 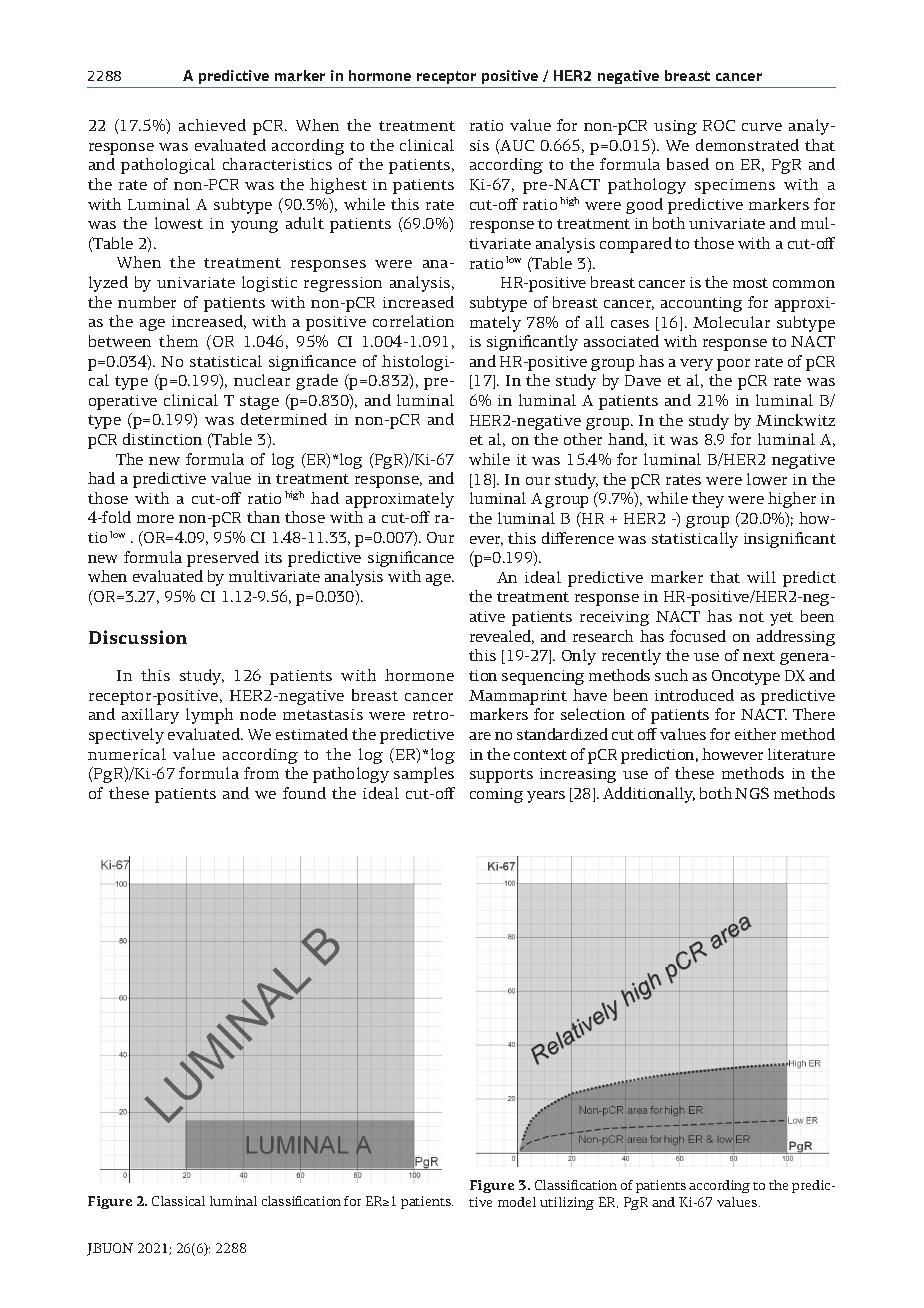 I want to click on specimens, so click(x=735, y=186).
